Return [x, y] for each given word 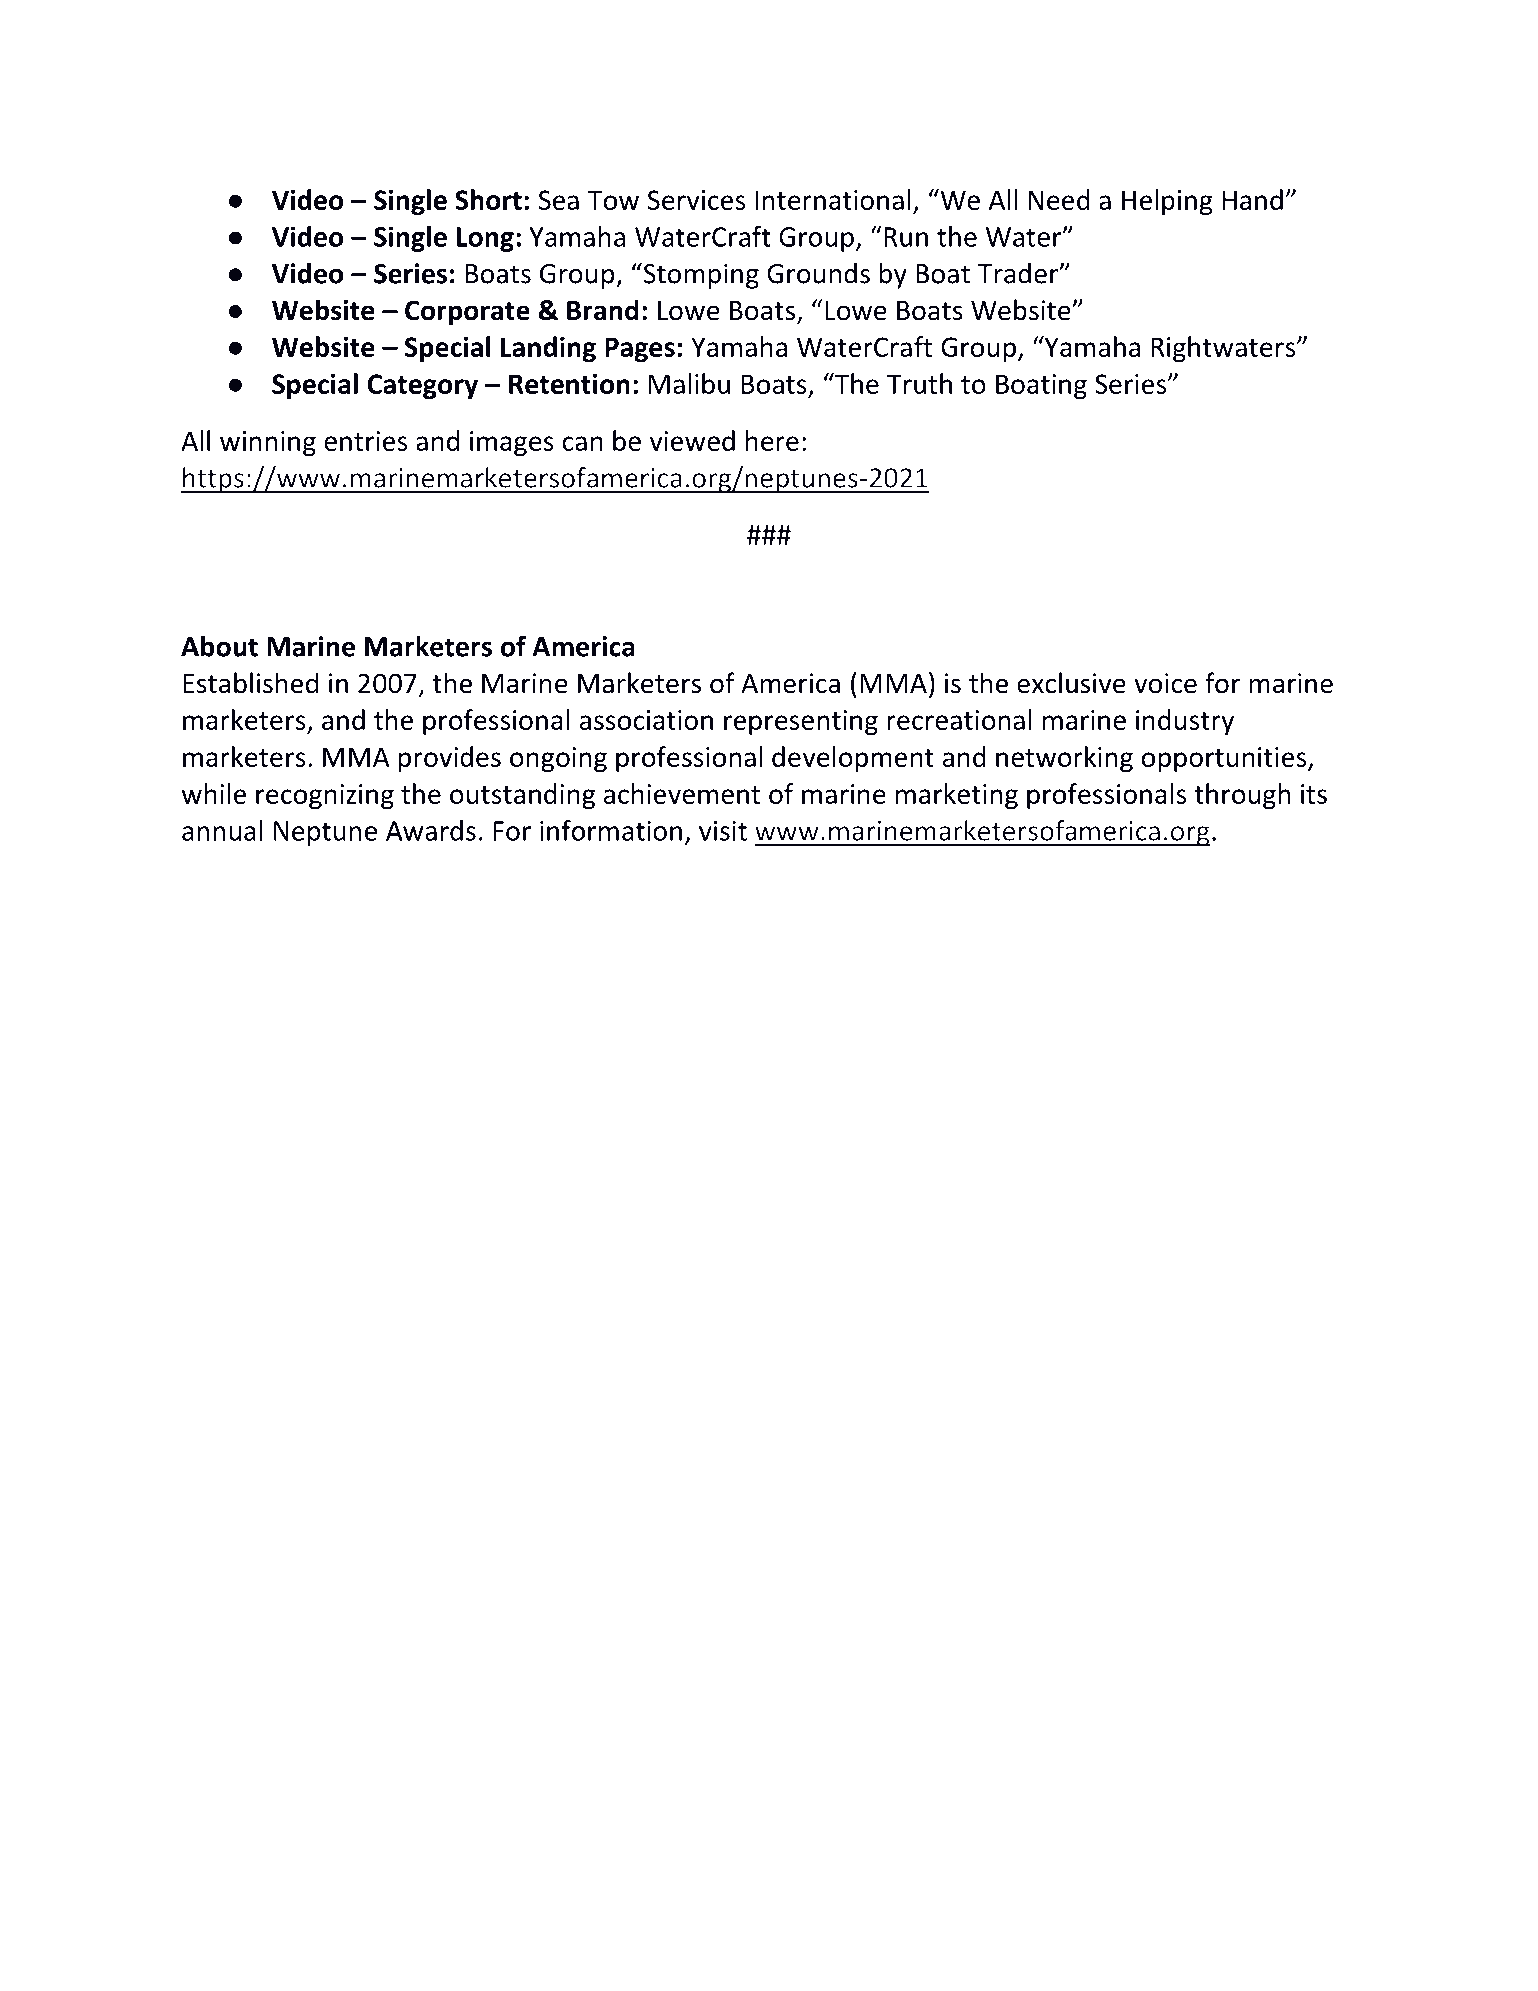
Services [696, 200]
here [772, 440]
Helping [1167, 202]
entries [365, 441]
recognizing [325, 796]
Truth [919, 383]
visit [723, 831]
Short [488, 199]
